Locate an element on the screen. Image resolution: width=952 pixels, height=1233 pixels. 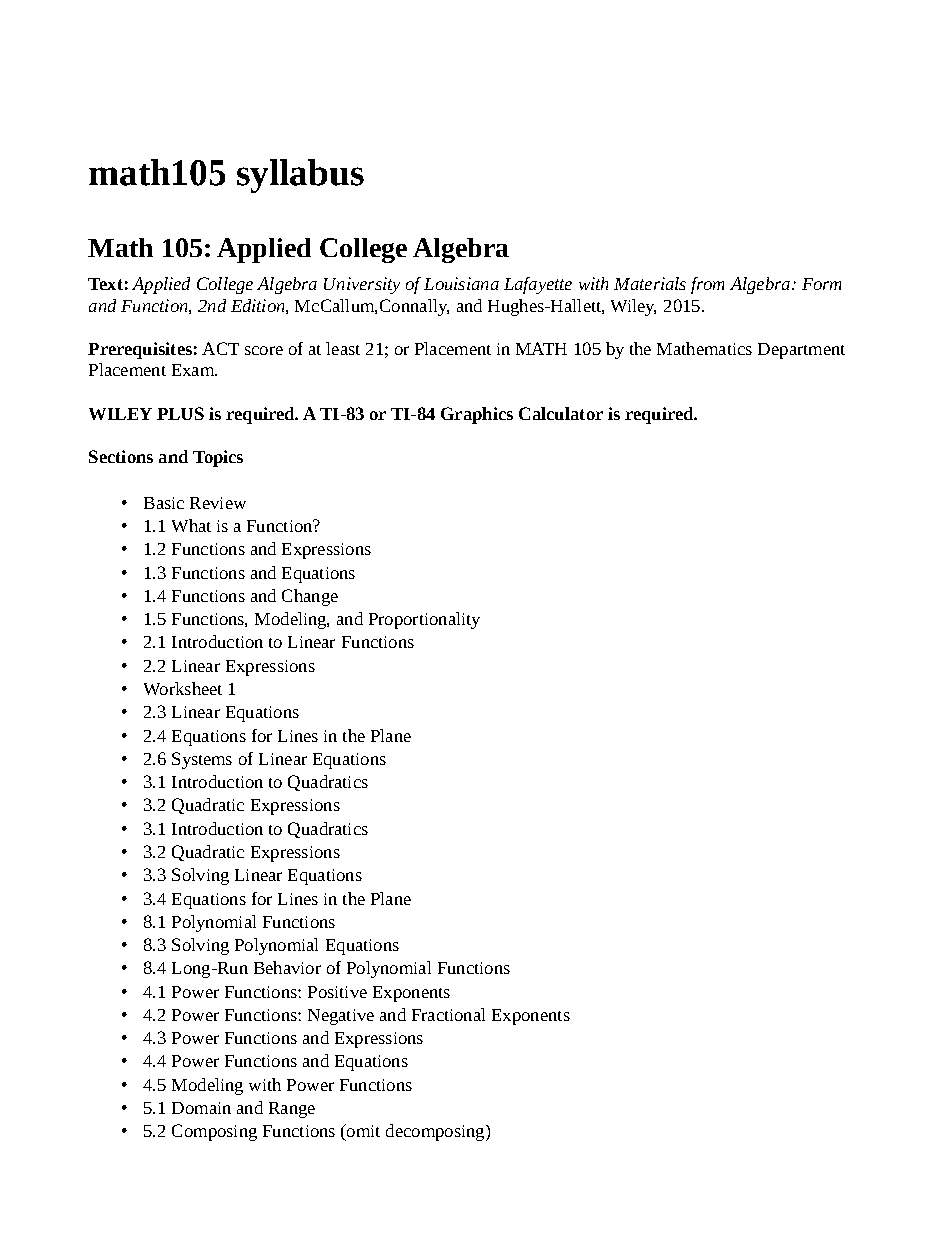
Proportionality is located at coordinates (424, 620).
